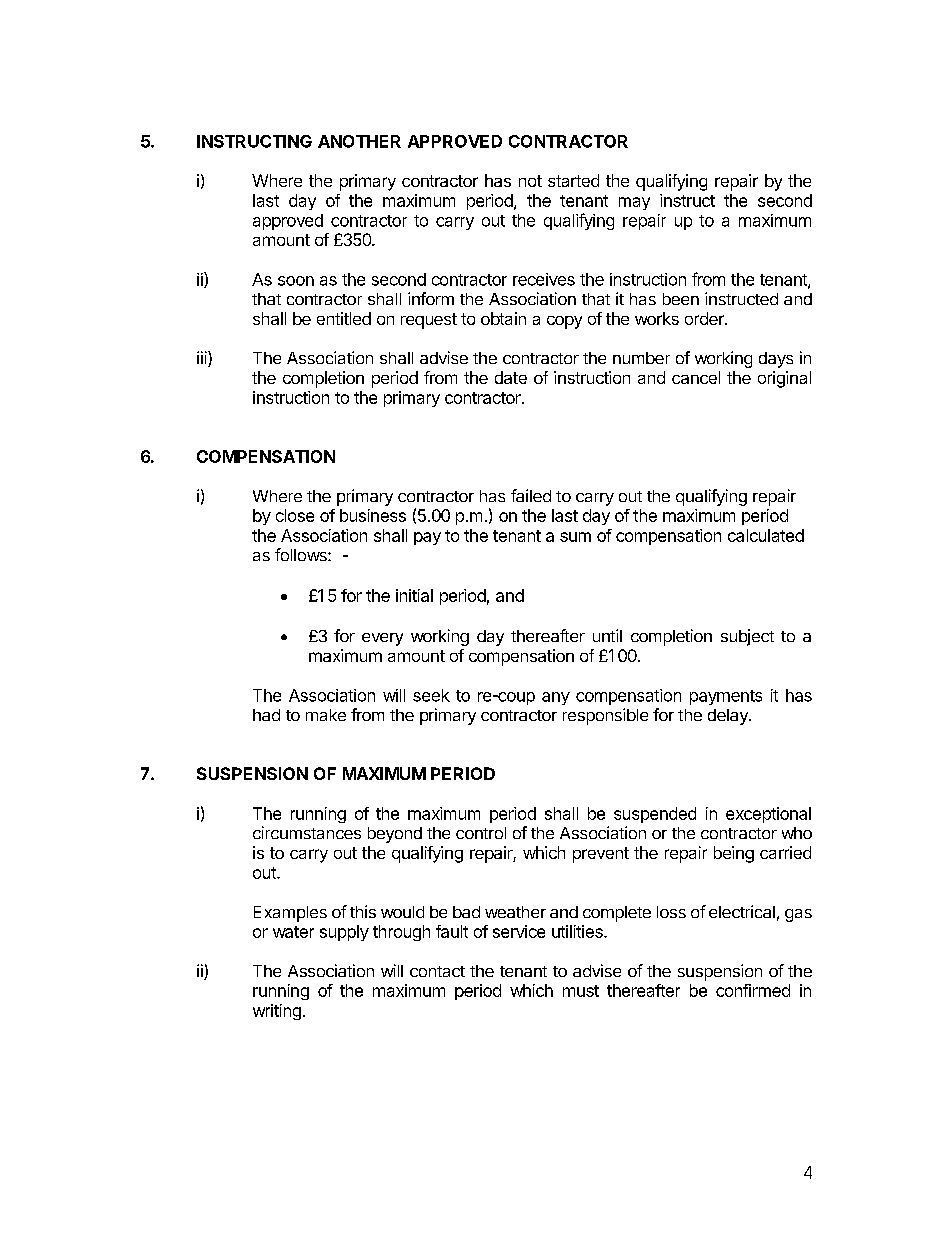 The image size is (952, 1233). Describe the element at coordinates (359, 141) in the screenshot. I see `ANOTHER` at that location.
